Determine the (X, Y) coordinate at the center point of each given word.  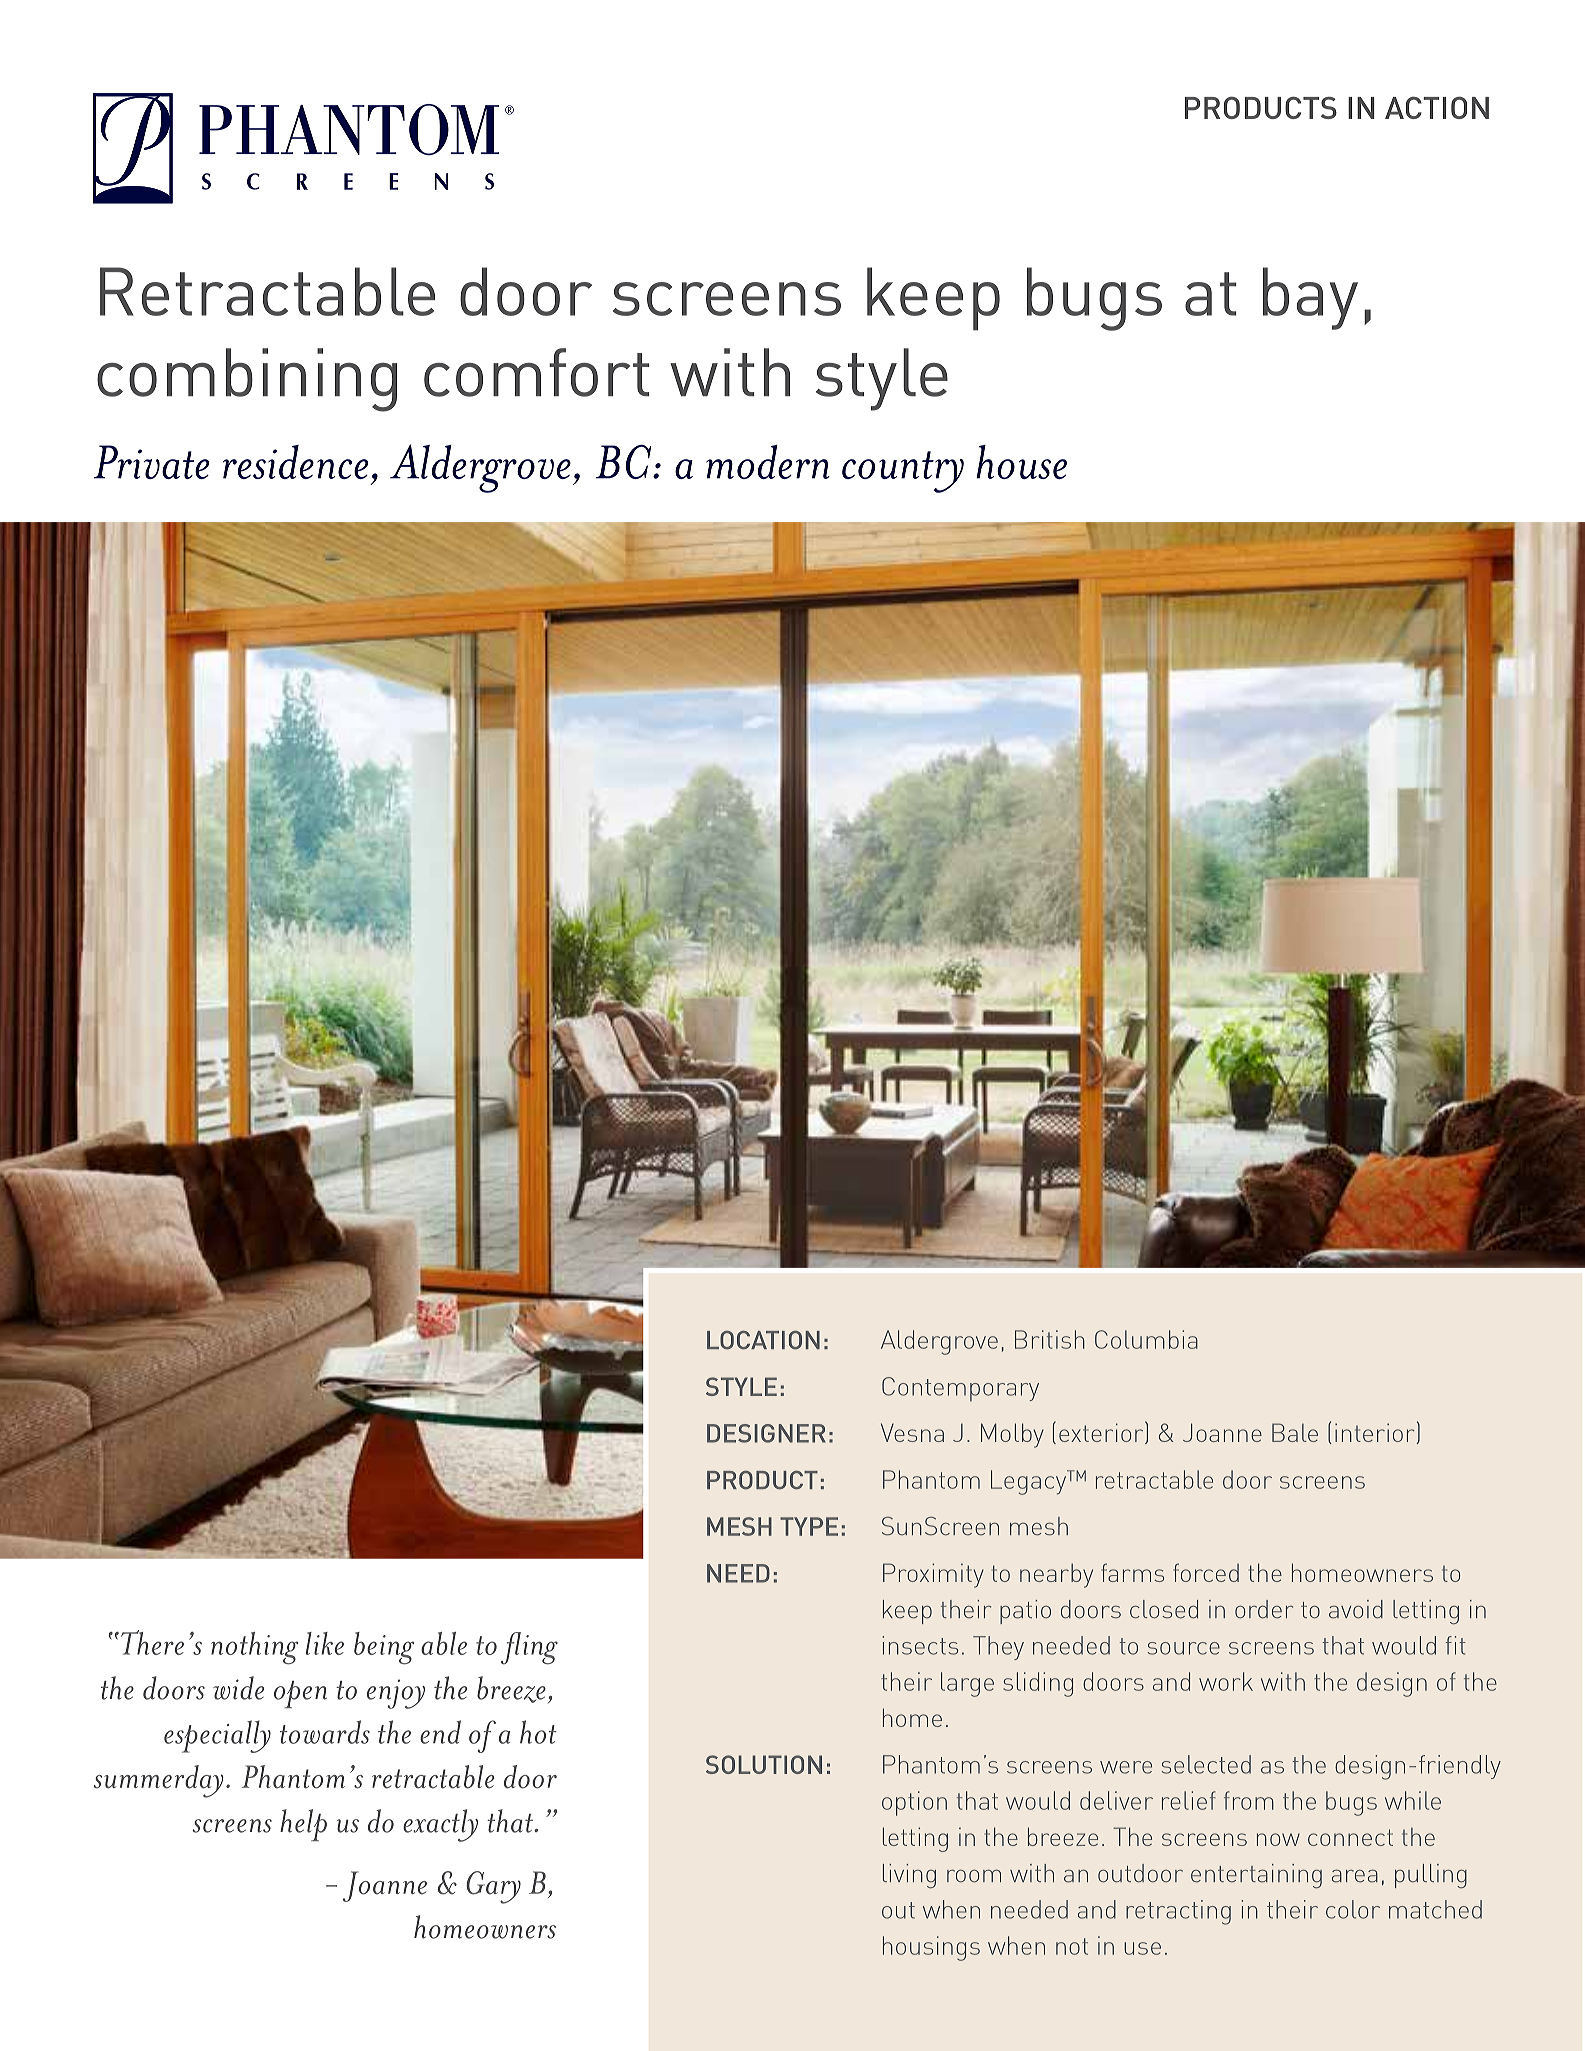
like (325, 1643)
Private (151, 462)
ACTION (1437, 107)
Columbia (1146, 1339)
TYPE (809, 1526)
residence (295, 462)
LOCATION (763, 1340)
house (1021, 462)
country (903, 472)
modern (768, 462)
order (1264, 1609)
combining (247, 380)
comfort (537, 372)
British (1050, 1339)
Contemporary (960, 1389)
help (303, 1825)
